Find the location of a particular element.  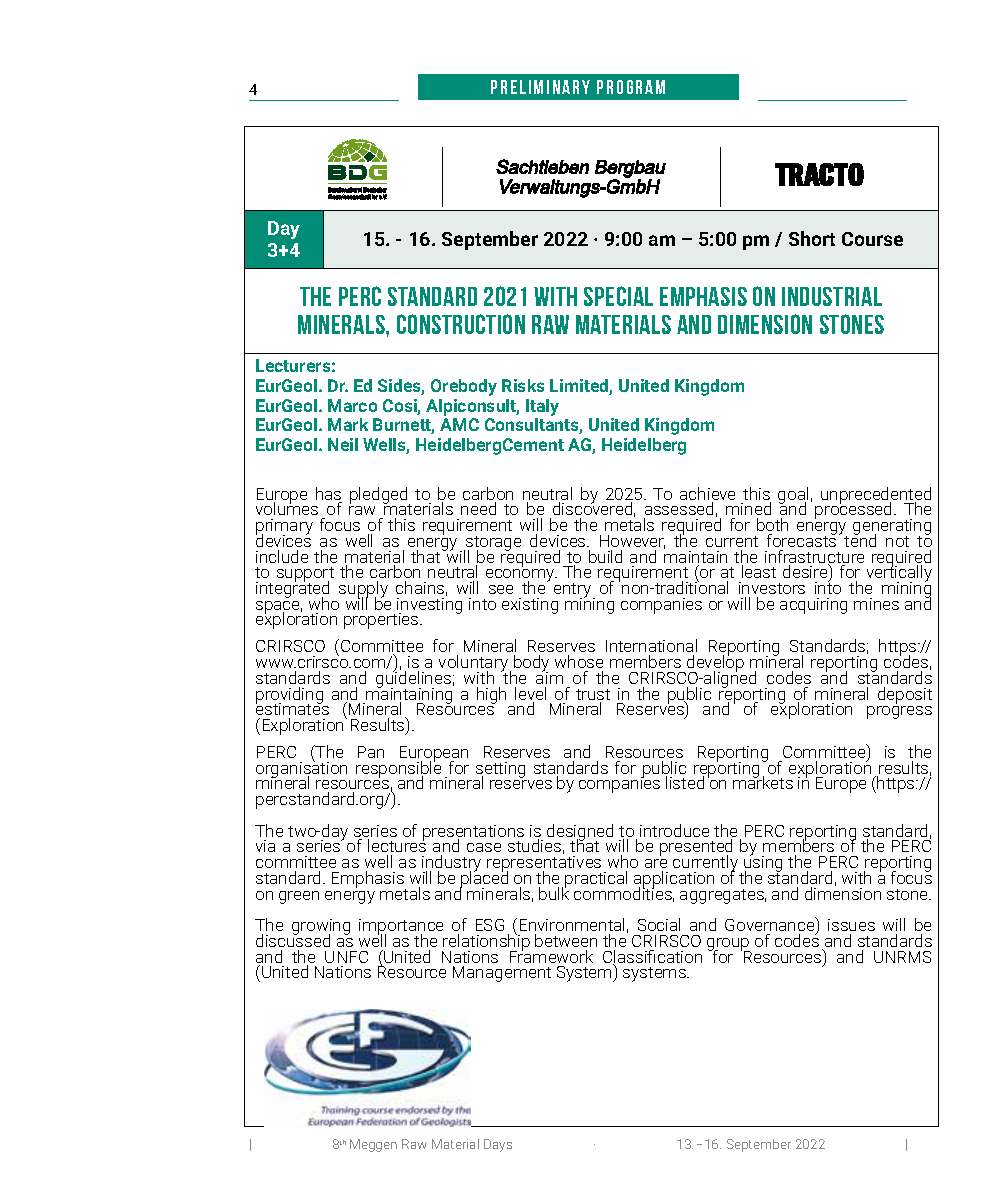

supply is located at coordinates (363, 591).
